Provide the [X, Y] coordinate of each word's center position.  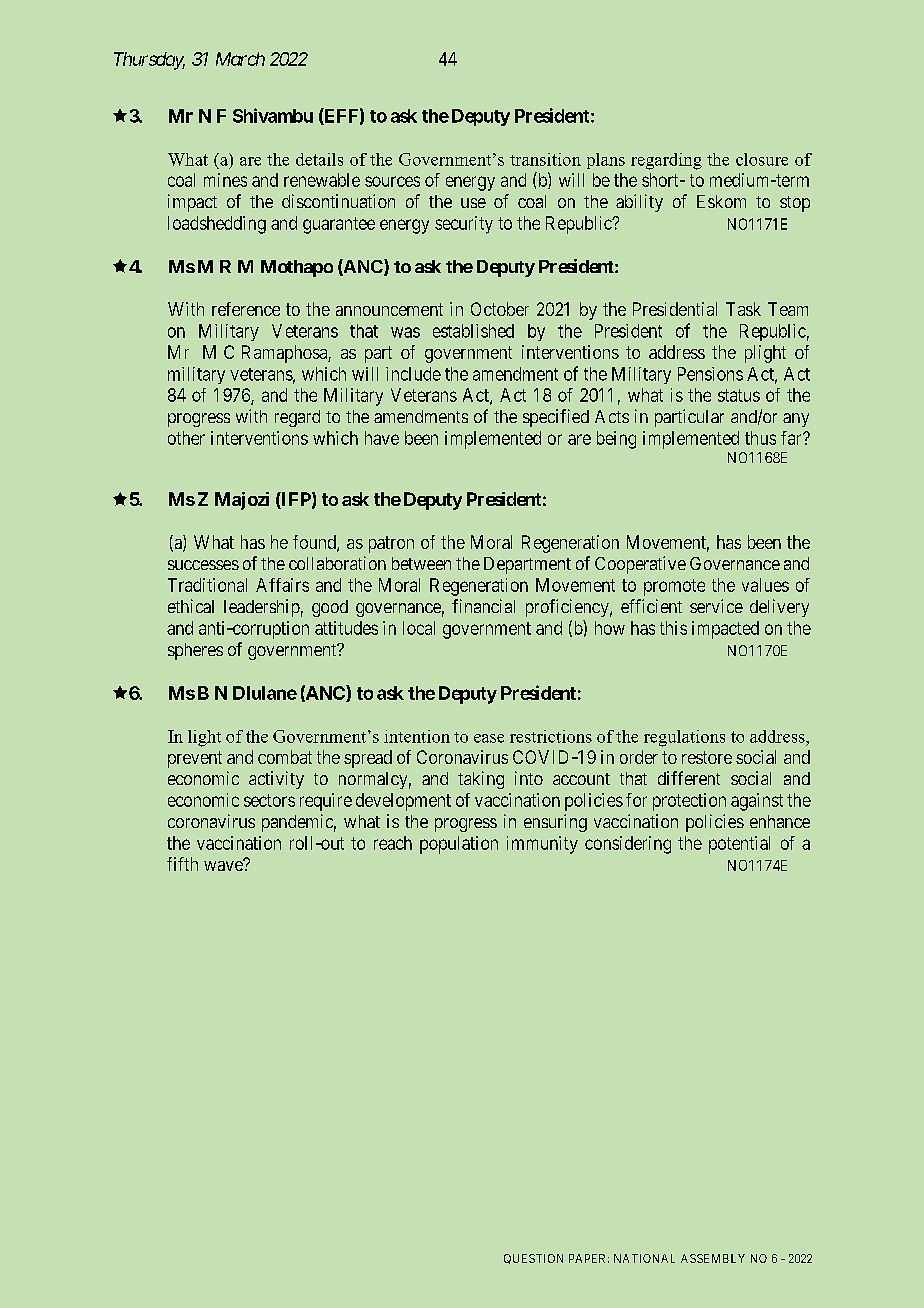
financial [483, 606]
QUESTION [533, 1259]
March [240, 59]
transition [545, 159]
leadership [262, 608]
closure [762, 159]
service [716, 606]
